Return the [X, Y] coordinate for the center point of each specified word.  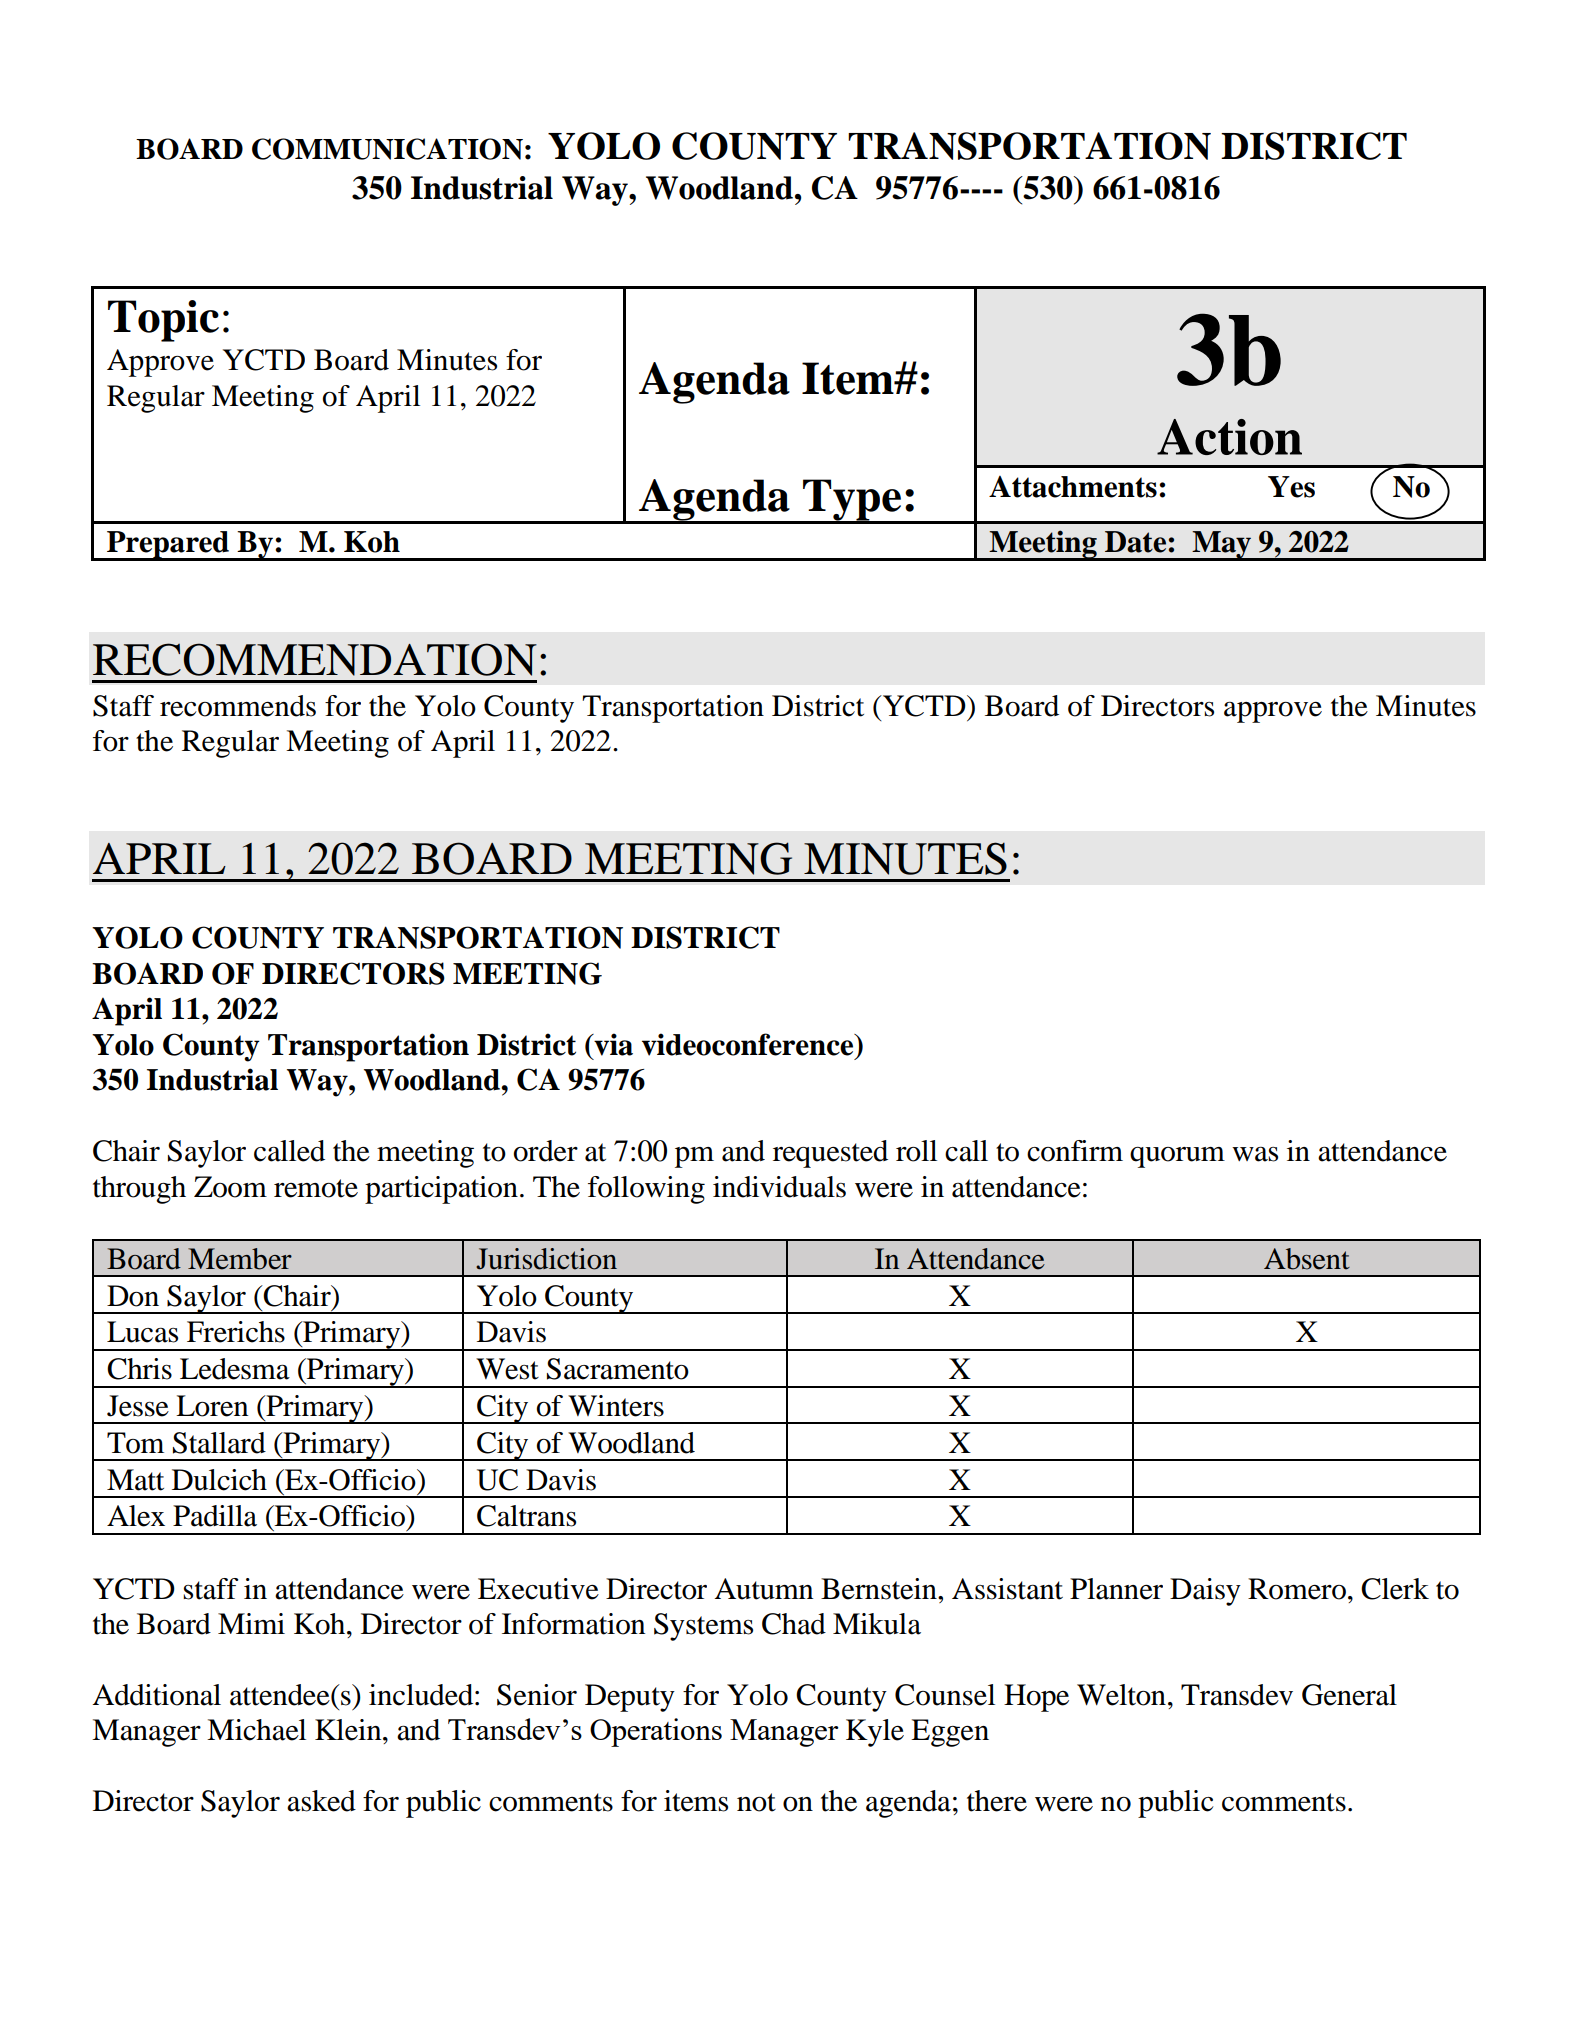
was [1255, 1154]
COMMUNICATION [387, 149]
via [612, 1044]
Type [852, 501]
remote [316, 1188]
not [756, 1802]
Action [1229, 437]
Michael [256, 1730]
